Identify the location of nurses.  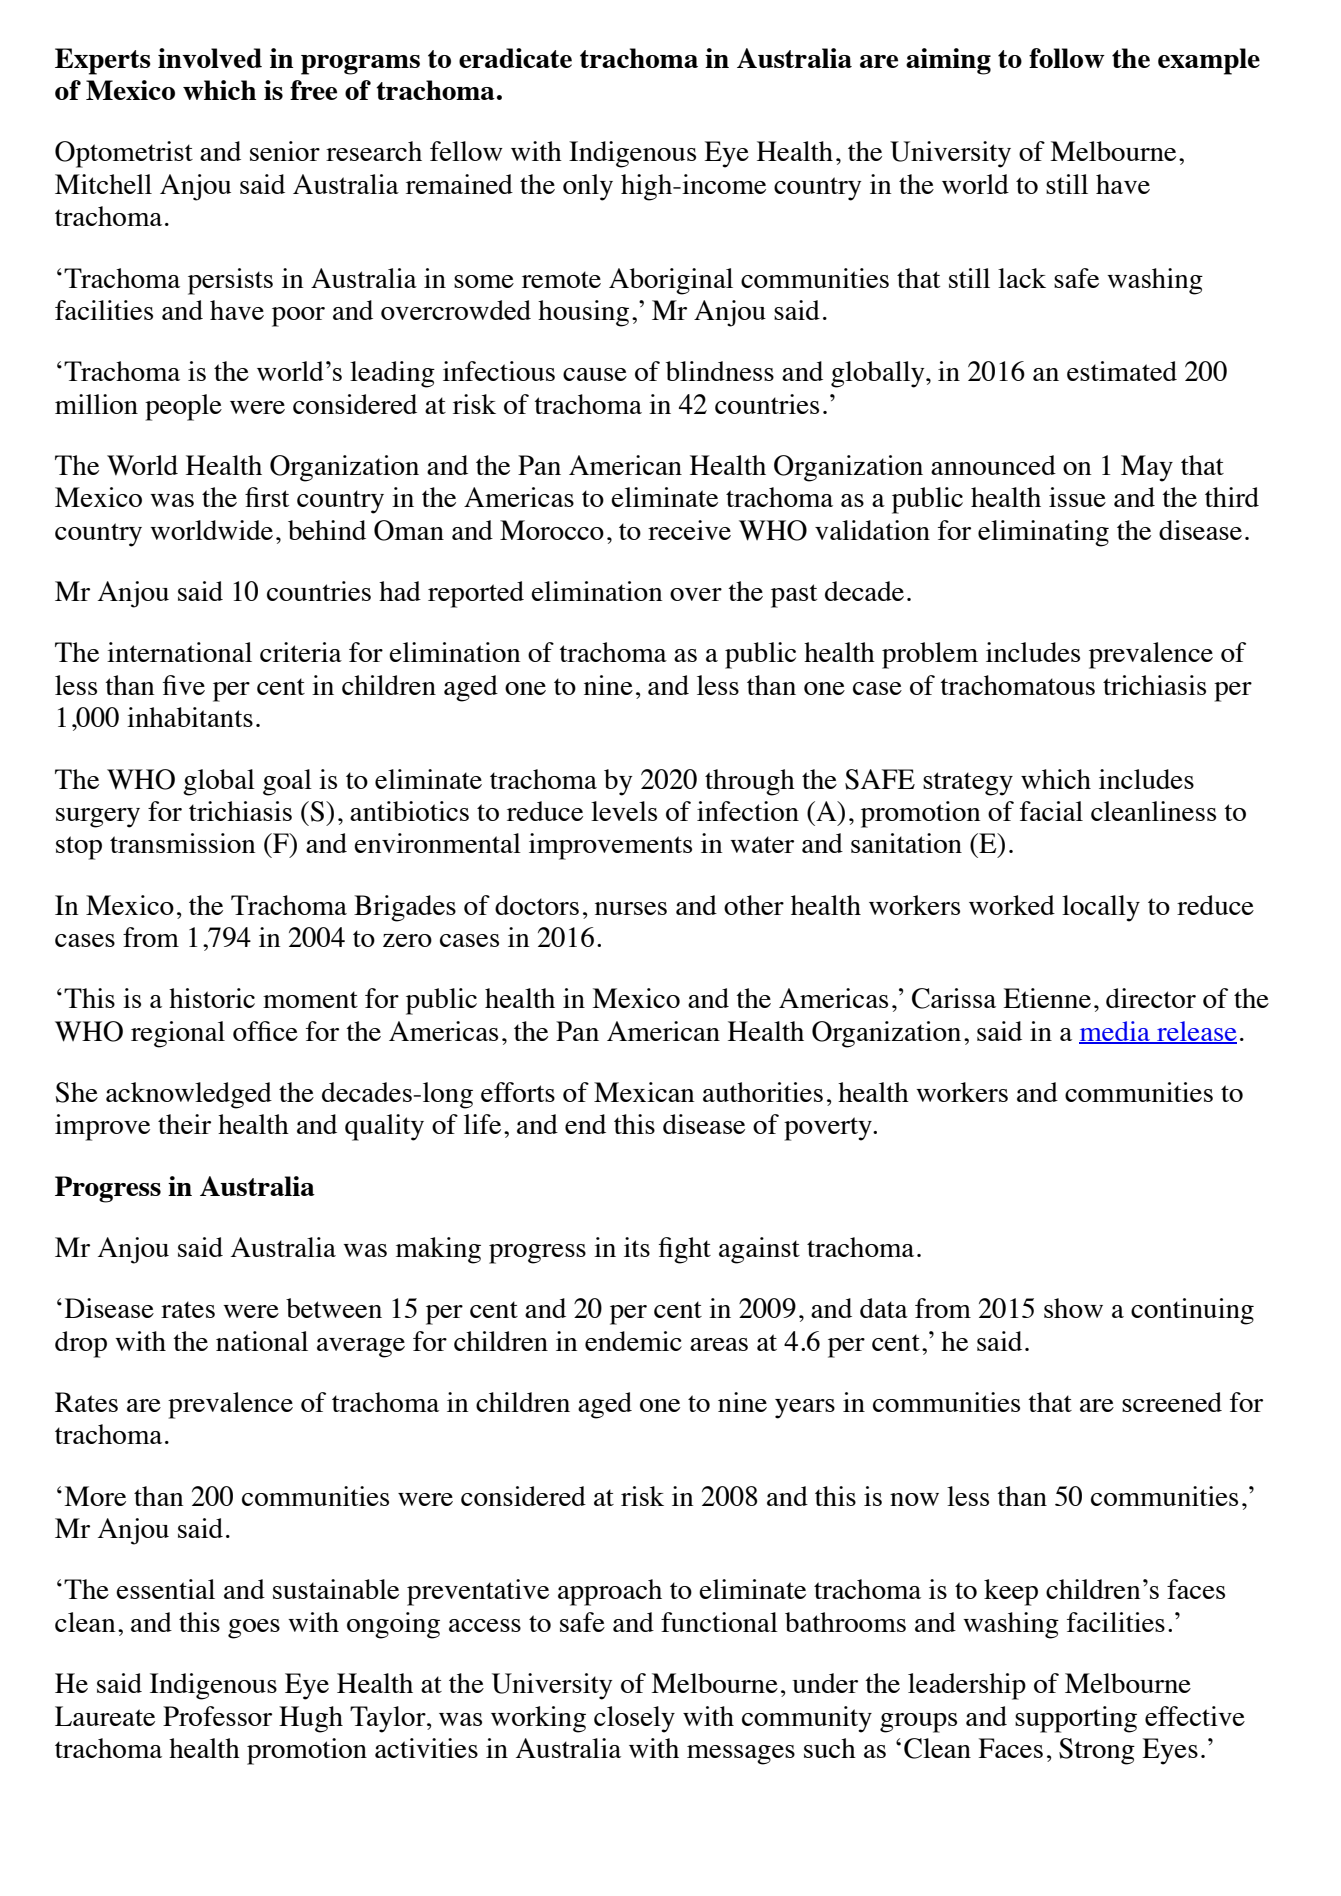
(631, 908).
